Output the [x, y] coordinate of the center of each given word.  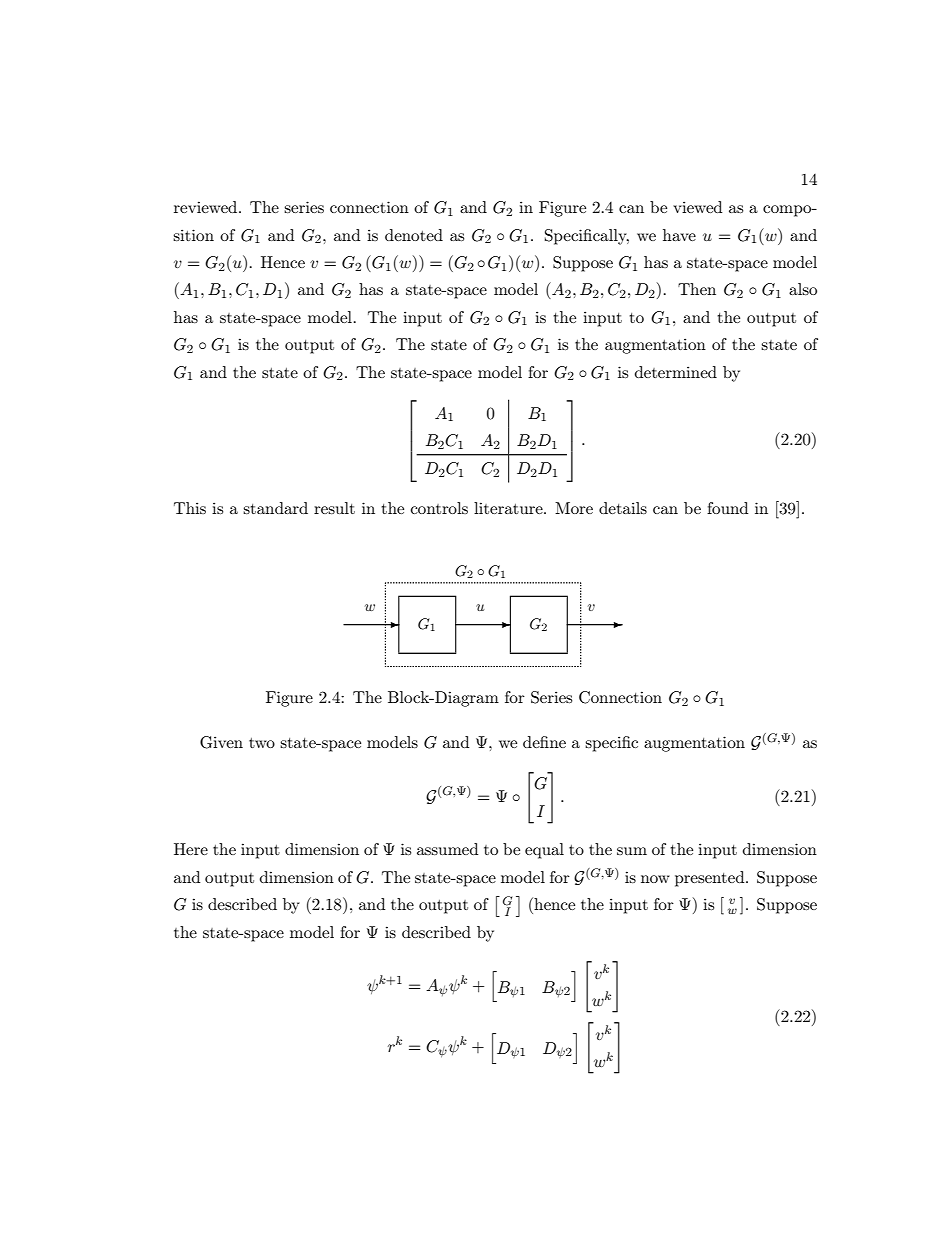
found [727, 508]
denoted [414, 235]
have [679, 235]
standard [275, 508]
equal [544, 851]
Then [697, 289]
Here [191, 849]
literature [509, 508]
